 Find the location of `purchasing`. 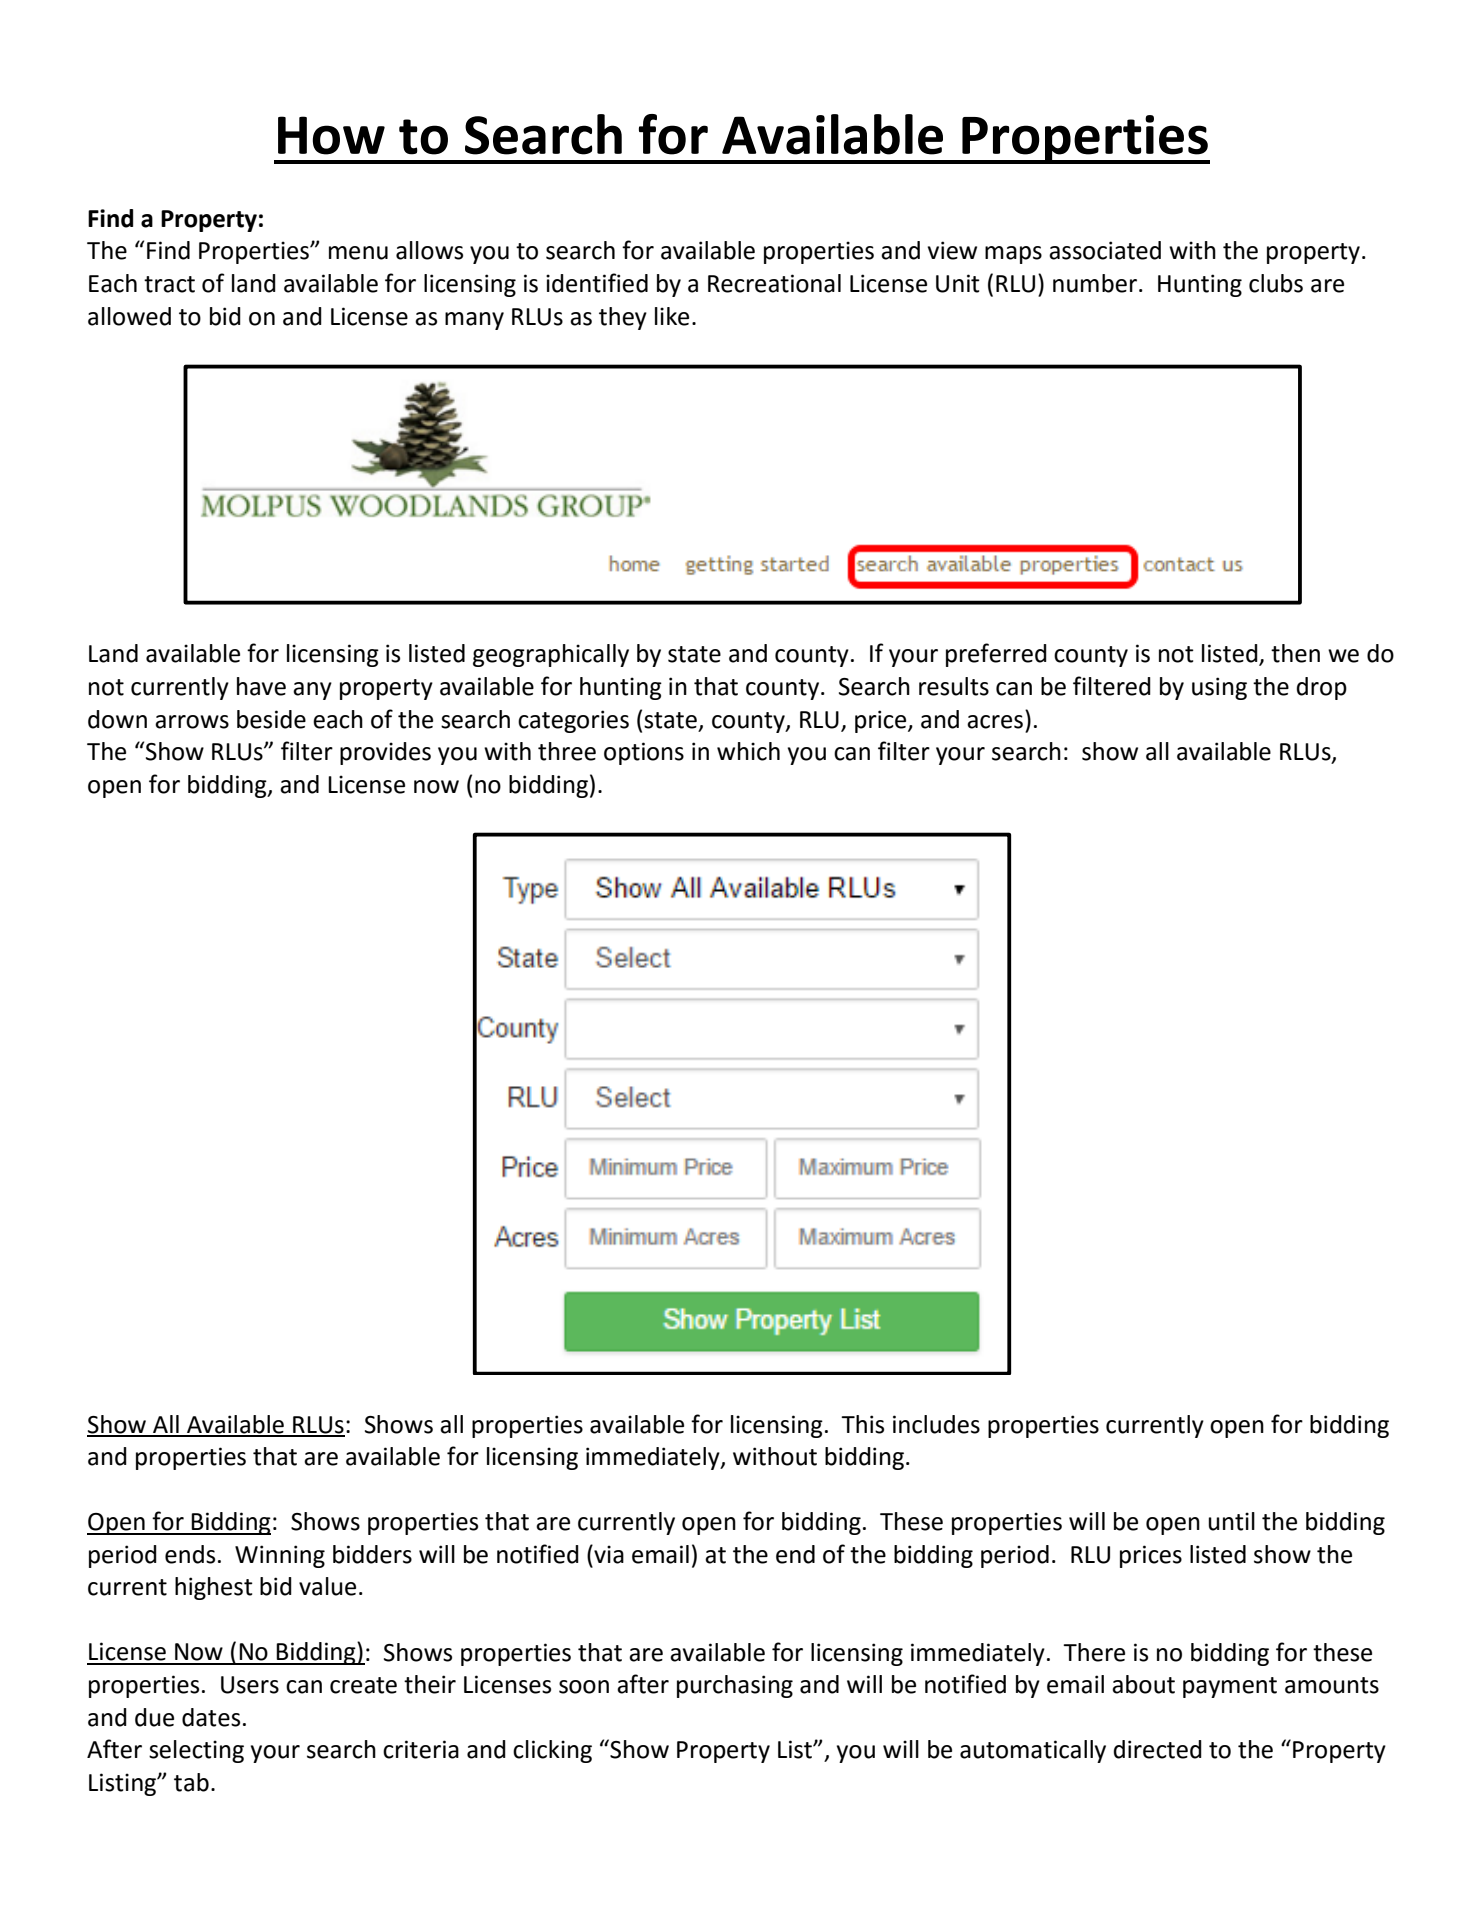

purchasing is located at coordinates (735, 1686).
